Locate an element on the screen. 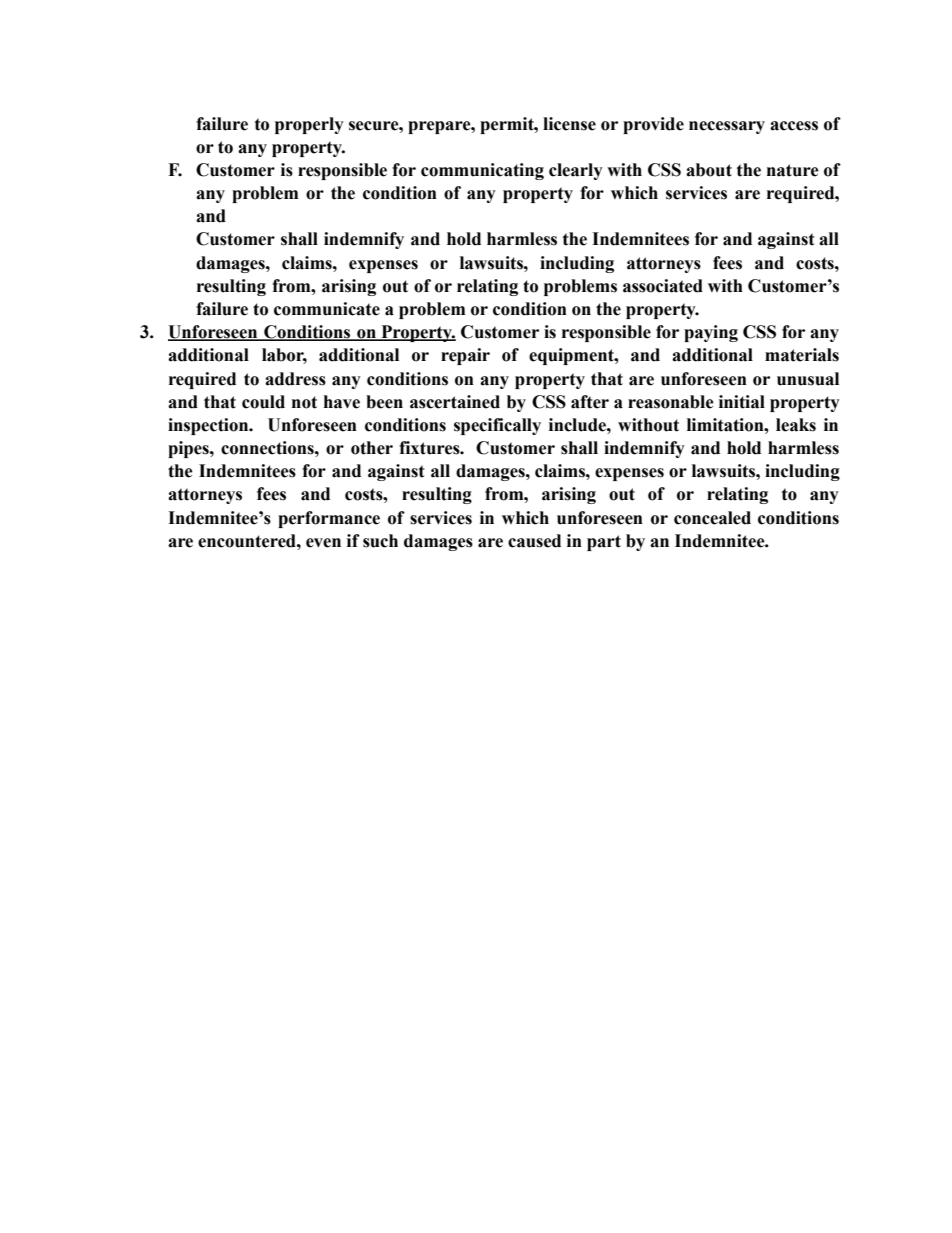 The image size is (952, 1233). license is located at coordinates (569, 124).
